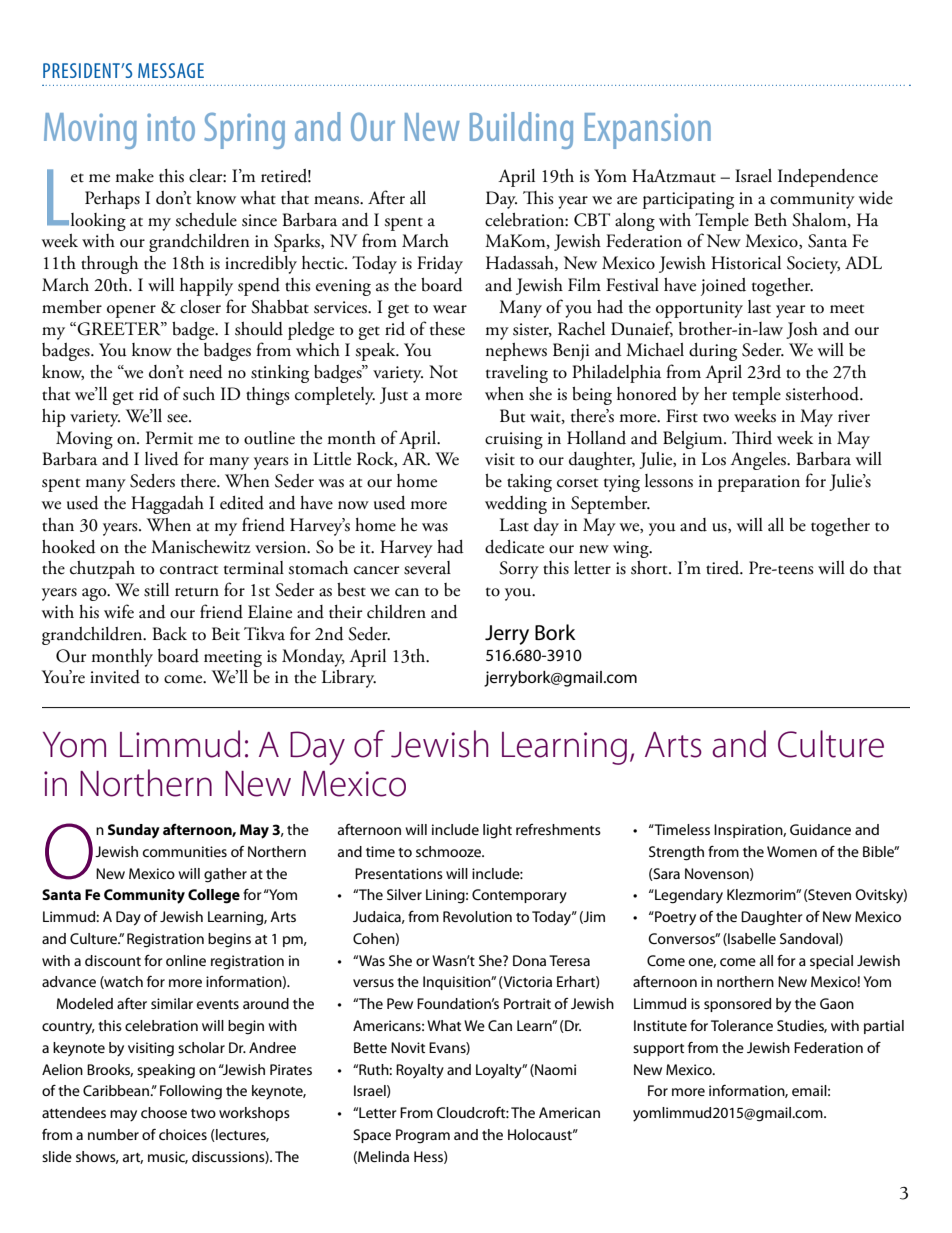  Describe the element at coordinates (169, 438) in the screenshot. I see `Permit` at that location.
